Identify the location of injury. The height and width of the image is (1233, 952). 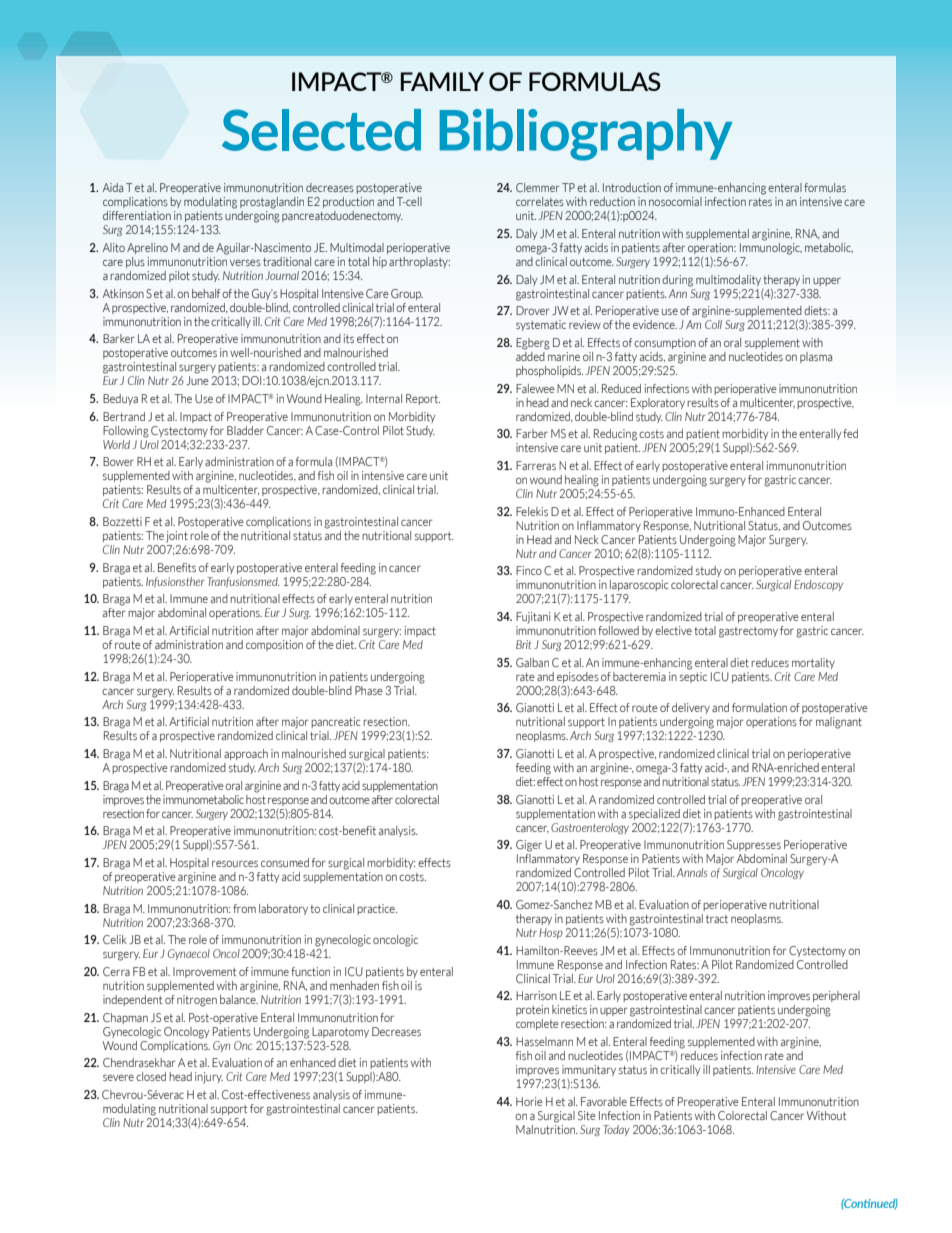
(209, 1078).
